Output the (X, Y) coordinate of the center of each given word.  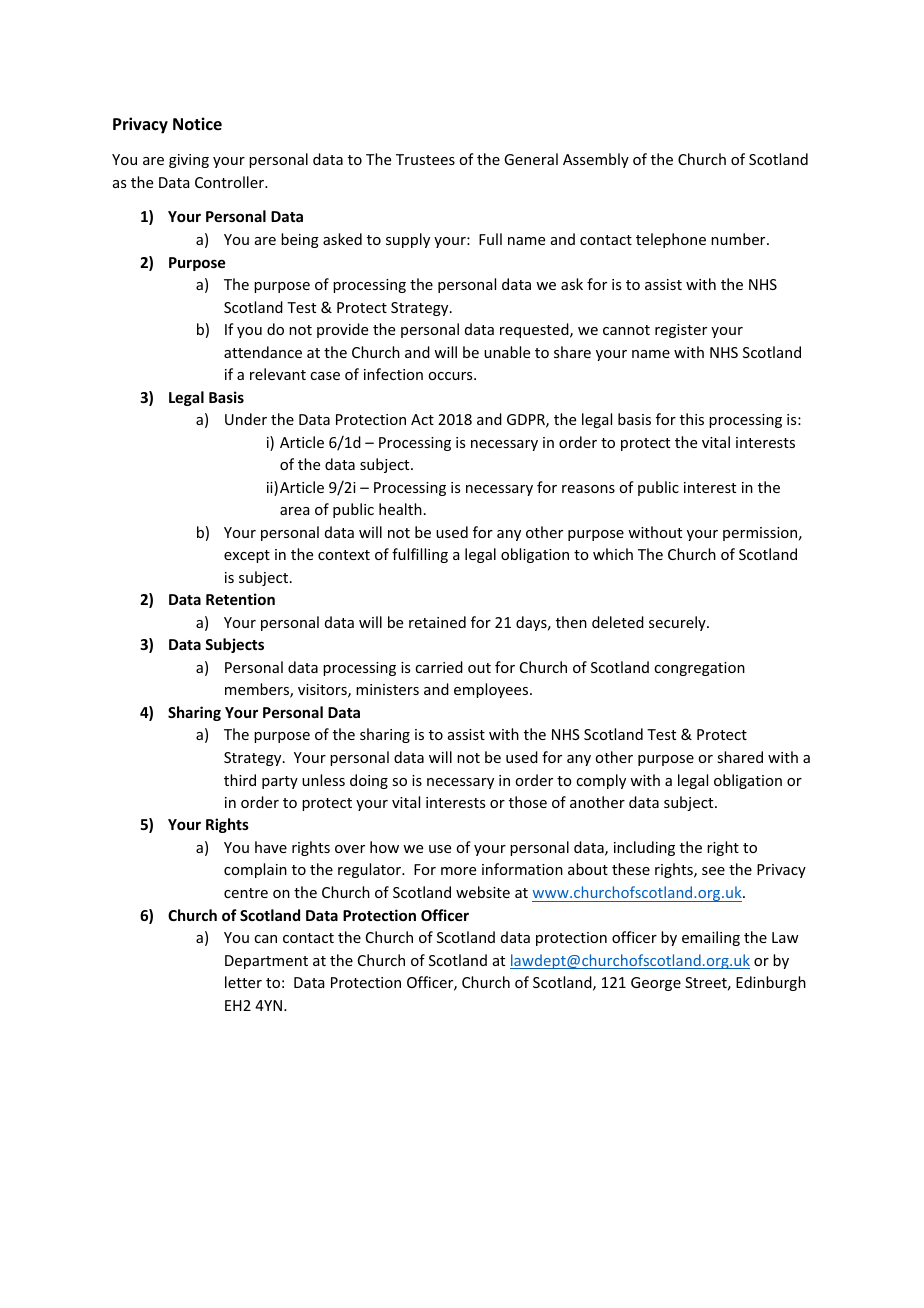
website (483, 892)
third (240, 780)
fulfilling (420, 555)
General (531, 159)
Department (266, 962)
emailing (711, 938)
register (681, 331)
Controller (231, 182)
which (613, 554)
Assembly (596, 160)
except (247, 556)
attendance (263, 352)
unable (507, 352)
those (528, 802)
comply (601, 781)
